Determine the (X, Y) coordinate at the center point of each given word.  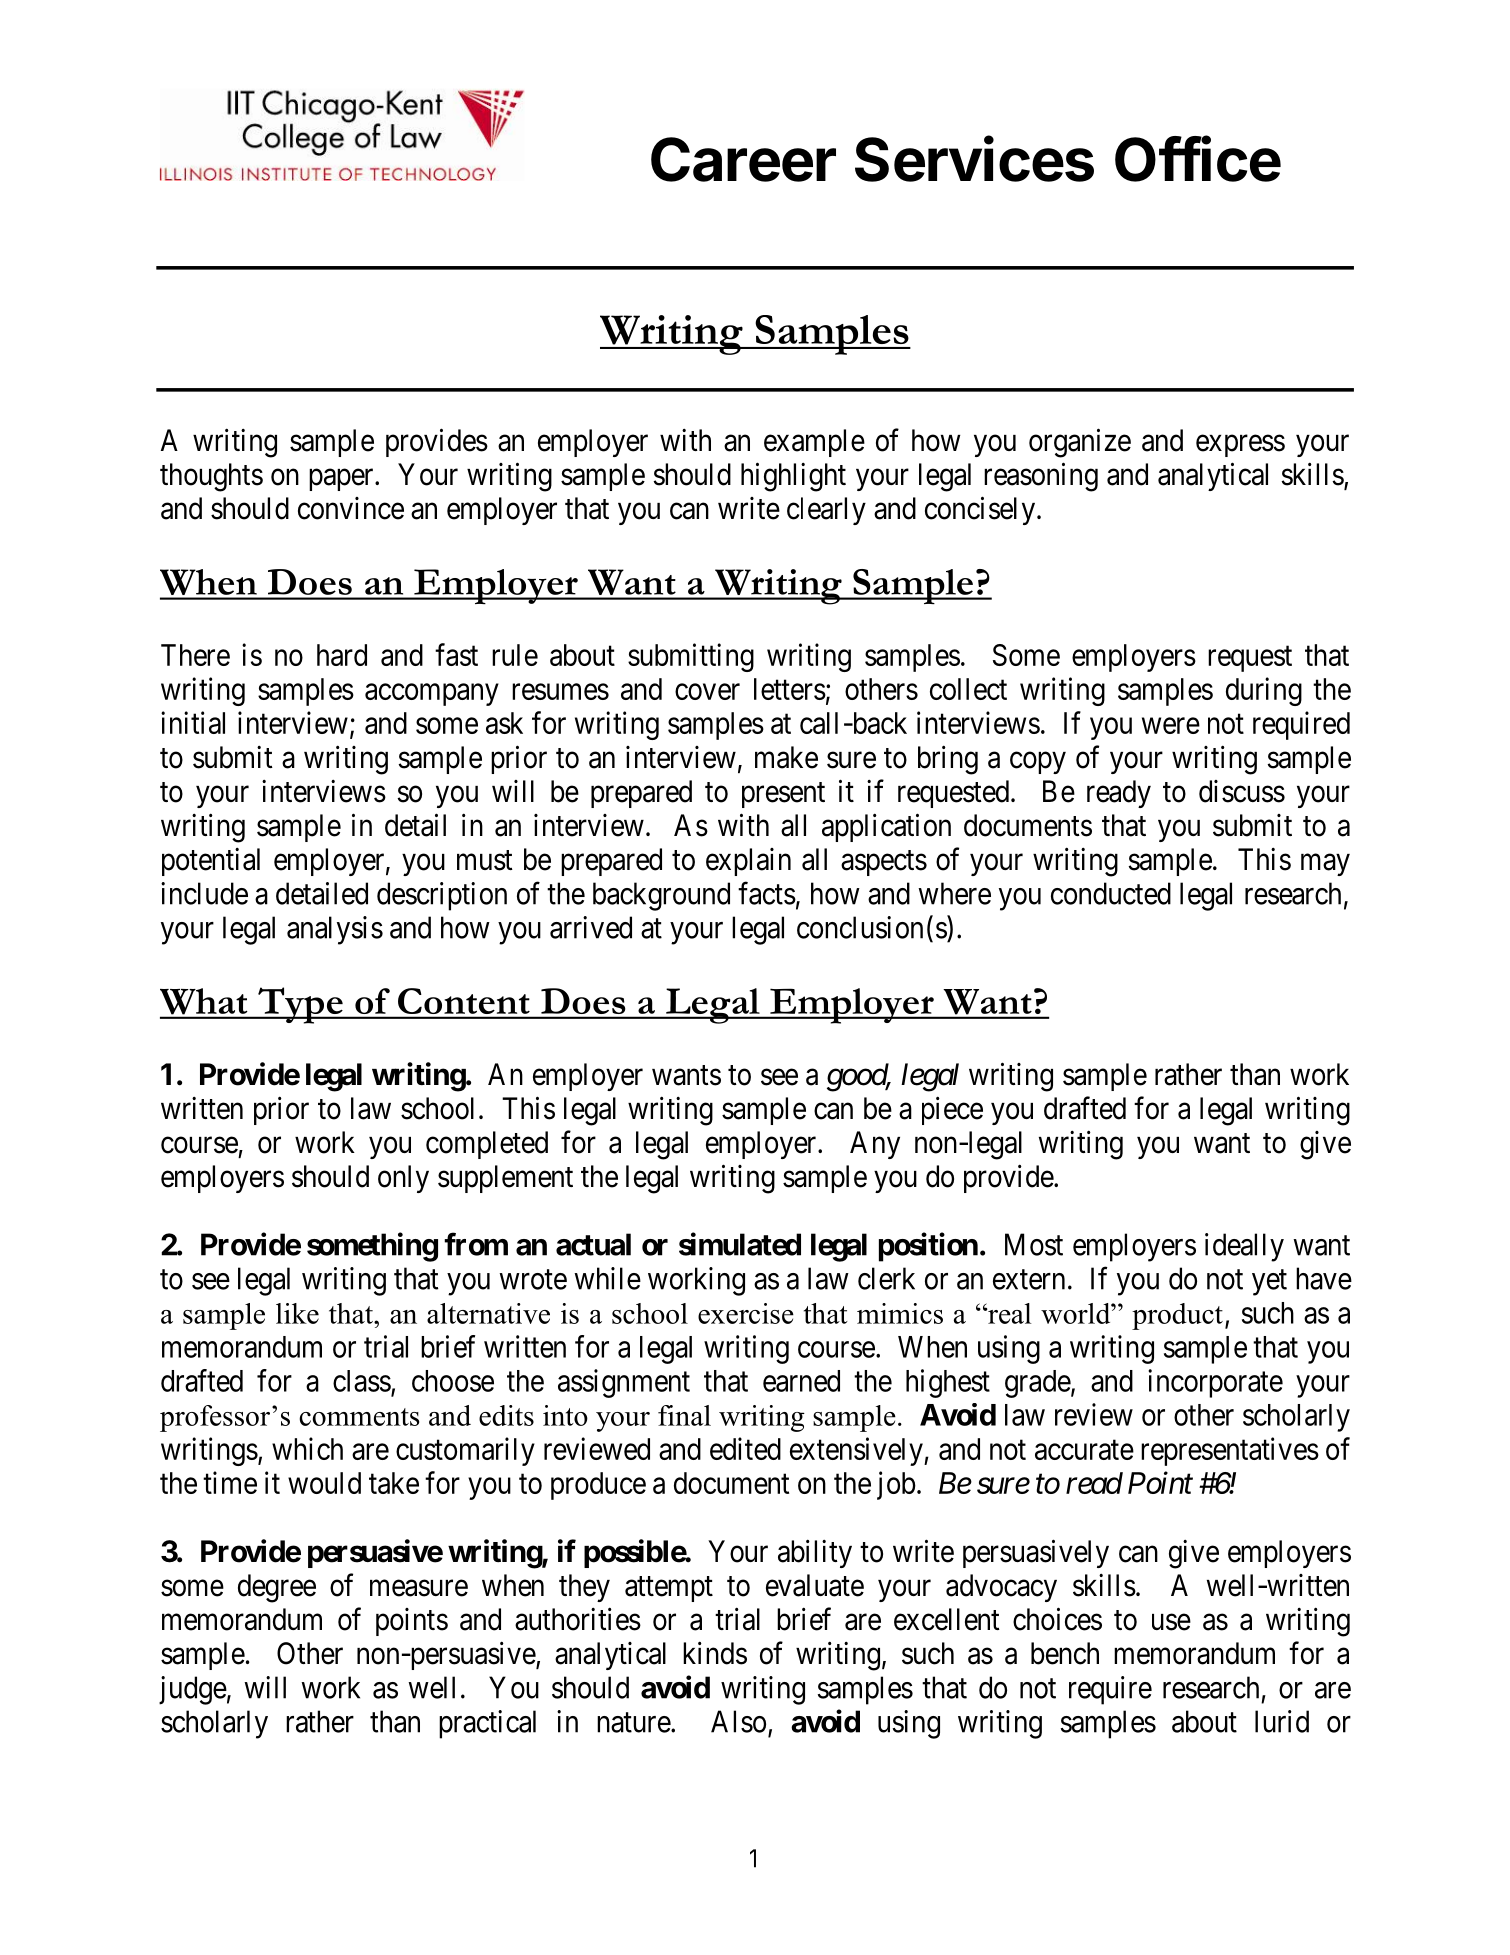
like (297, 1313)
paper (342, 480)
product (1177, 1316)
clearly (826, 511)
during (1264, 691)
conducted (1111, 893)
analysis (335, 930)
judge (193, 1690)
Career (743, 159)
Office (1198, 158)
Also (738, 1721)
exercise (746, 1313)
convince (351, 508)
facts (767, 893)
